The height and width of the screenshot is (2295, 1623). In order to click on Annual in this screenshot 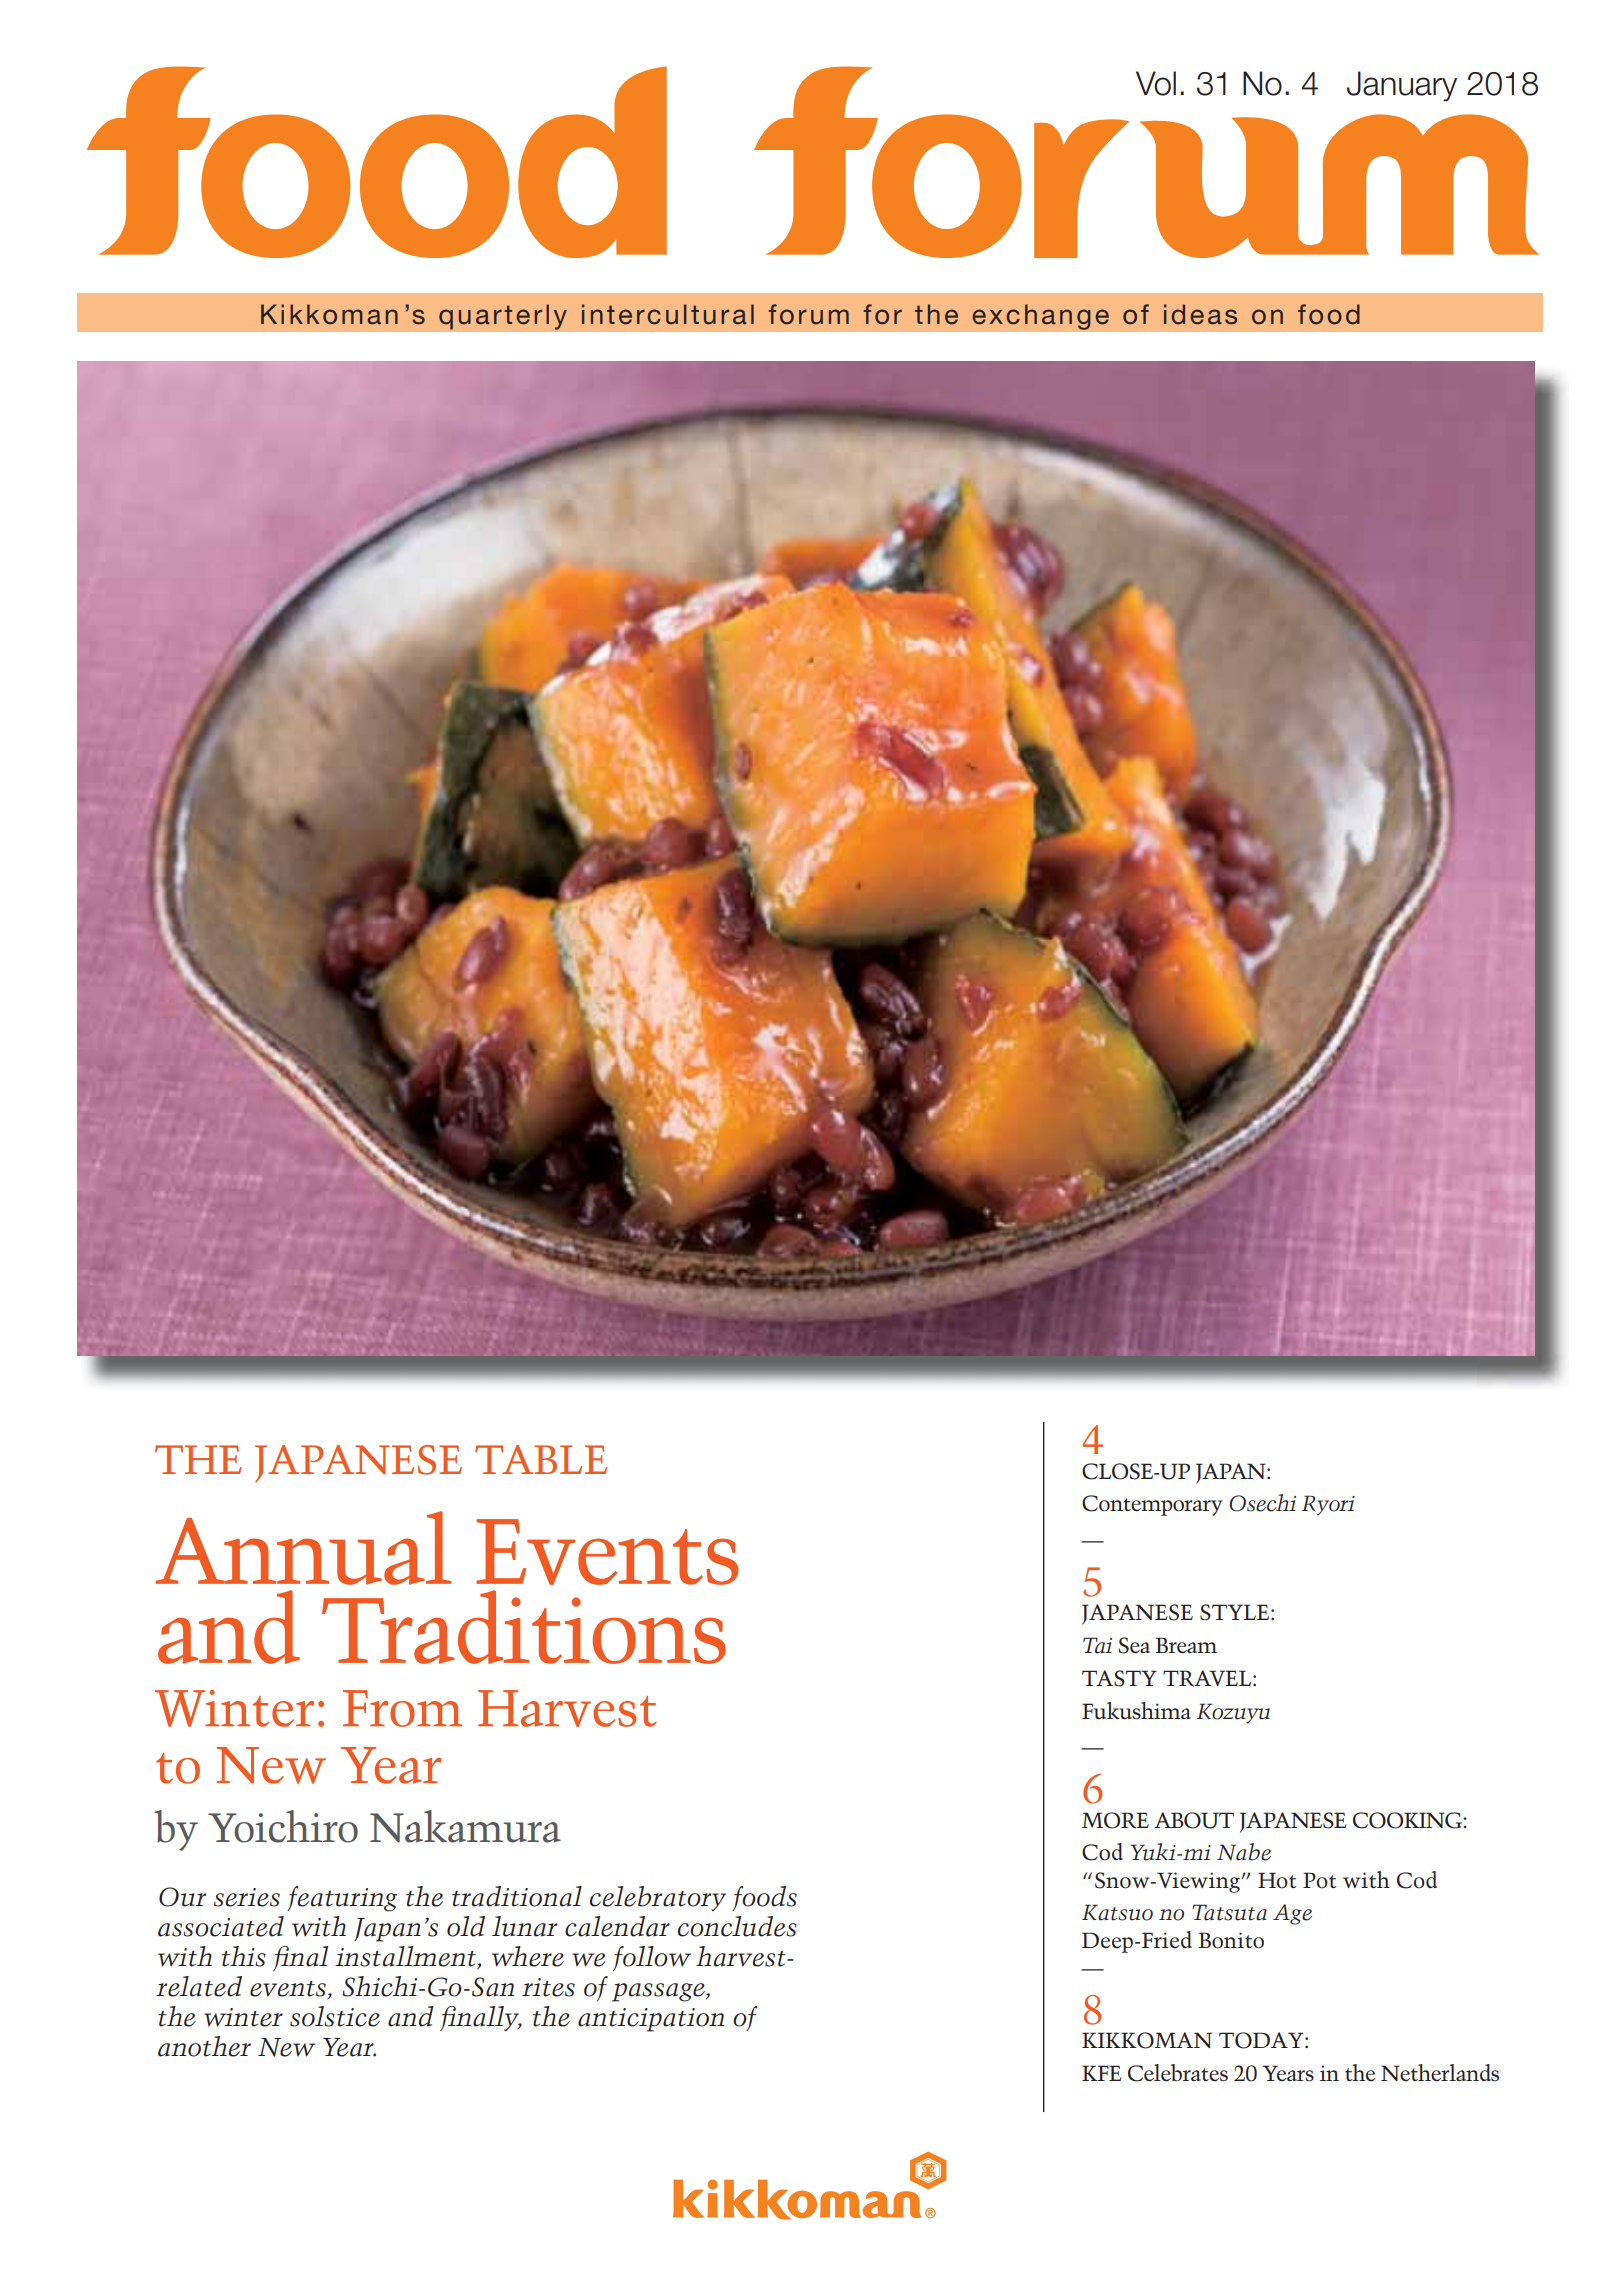, I will do `click(304, 1548)`.
